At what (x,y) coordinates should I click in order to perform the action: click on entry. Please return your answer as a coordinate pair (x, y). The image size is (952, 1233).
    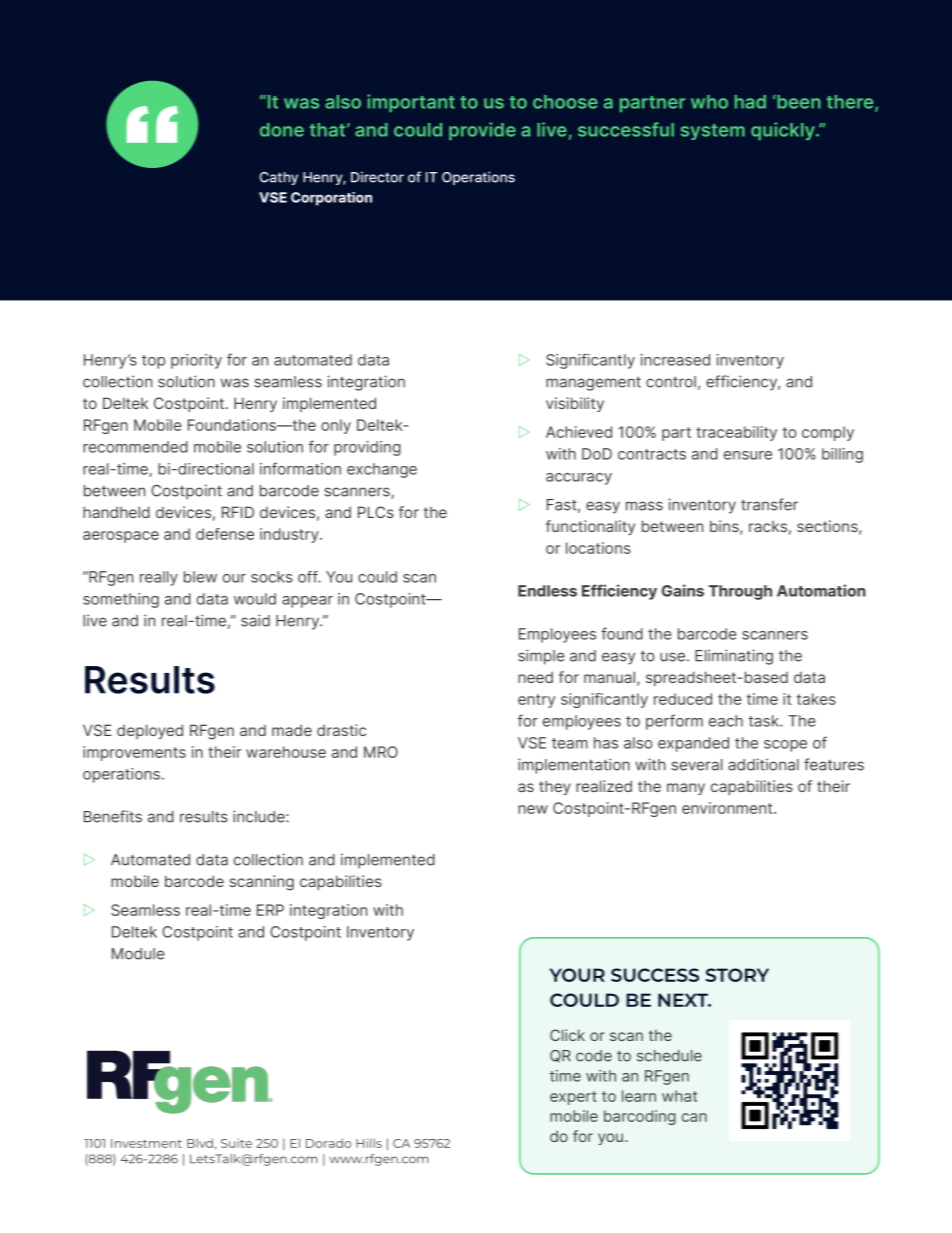
    Looking at the image, I should click on (536, 701).
